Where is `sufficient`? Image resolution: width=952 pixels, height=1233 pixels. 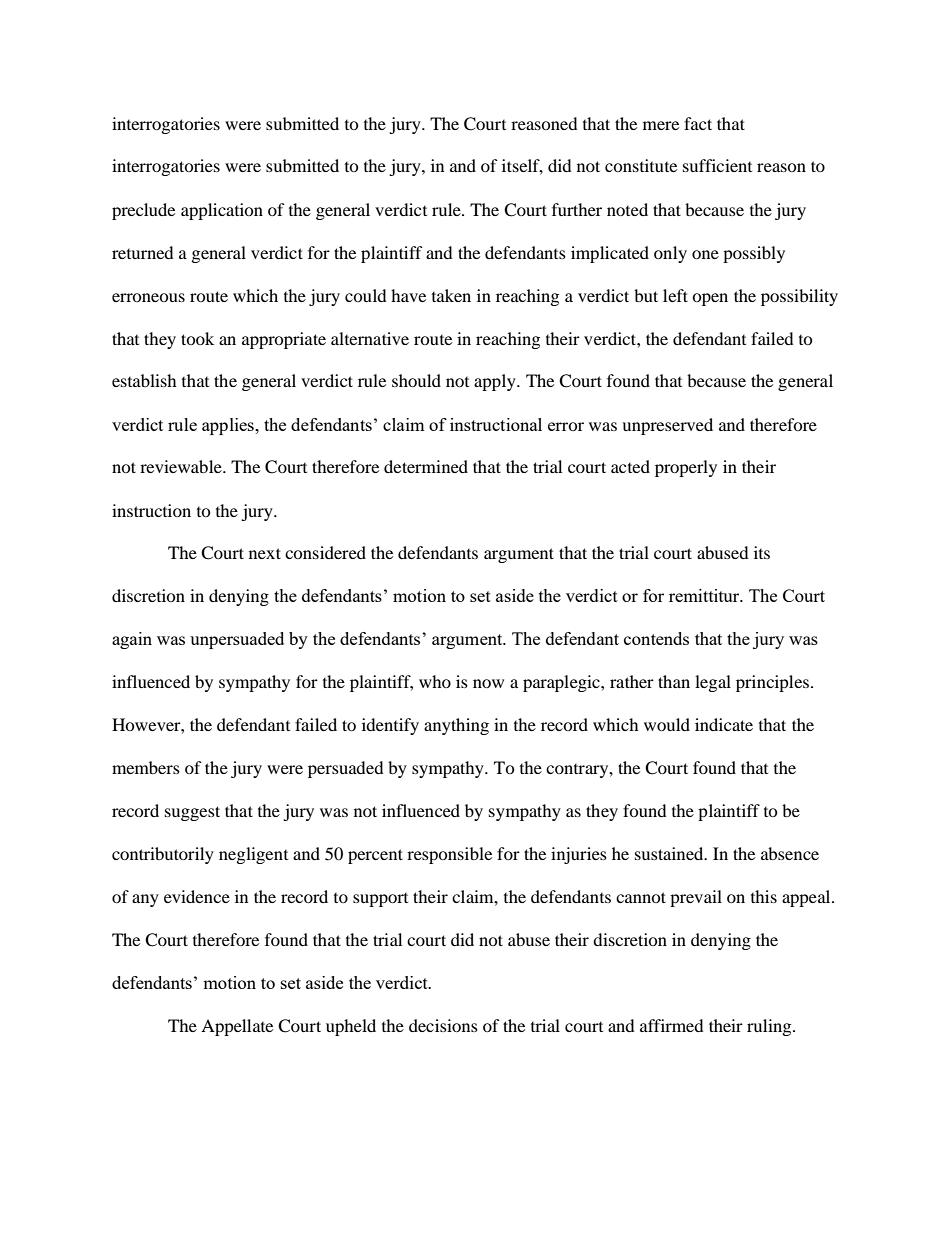
sufficient is located at coordinates (717, 165).
